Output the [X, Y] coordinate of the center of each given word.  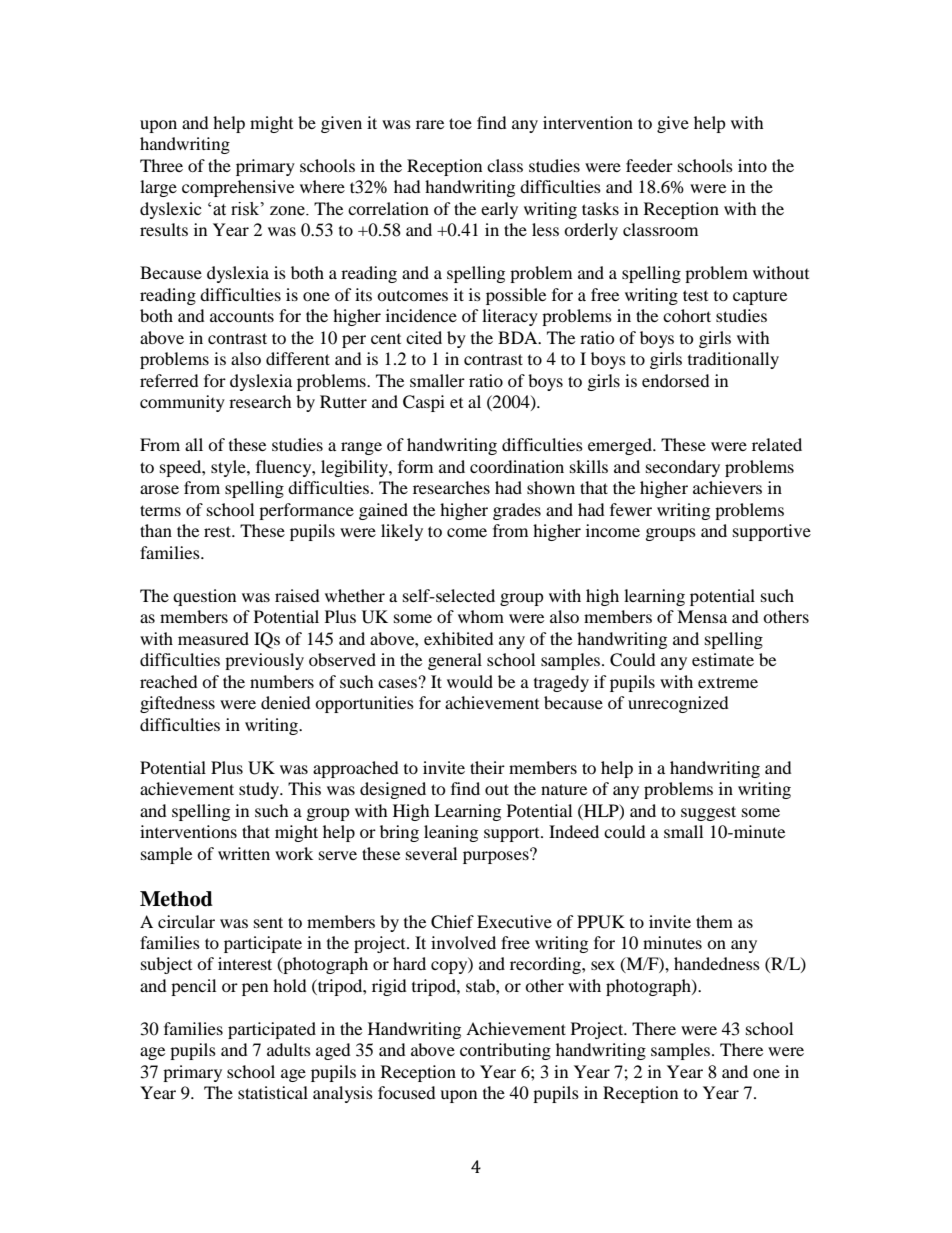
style [229, 468]
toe [460, 123]
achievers [727, 487]
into [752, 165]
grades [517, 511]
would [470, 681]
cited [424, 337]
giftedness [177, 704]
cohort [687, 315]
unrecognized [678, 704]
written [244, 853]
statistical [273, 1092]
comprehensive [238, 188]
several [431, 853]
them [714, 921]
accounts [242, 316]
